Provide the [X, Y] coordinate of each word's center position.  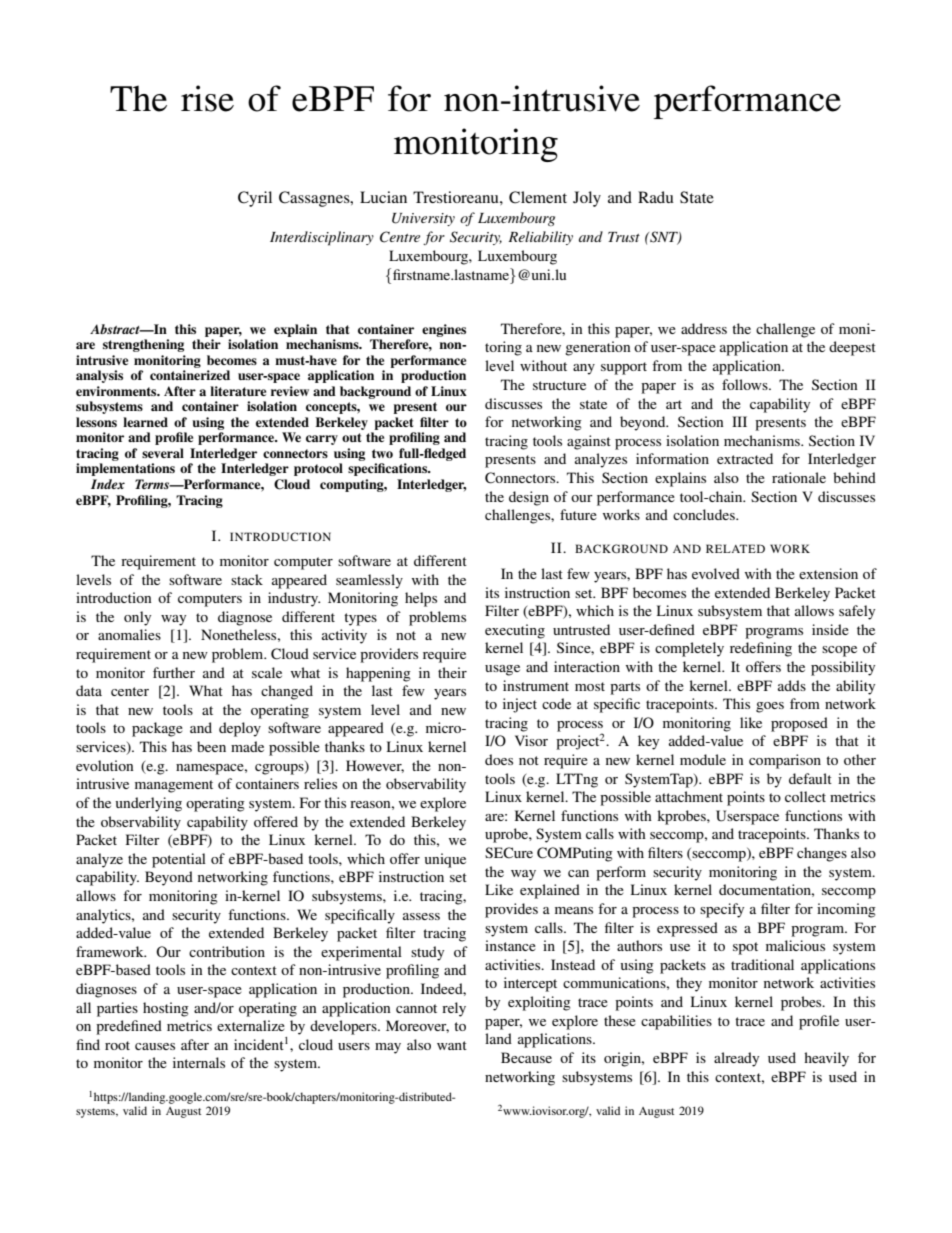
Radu [656, 197]
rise [207, 98]
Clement [538, 197]
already [736, 1059]
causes [155, 1046]
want [452, 1045]
